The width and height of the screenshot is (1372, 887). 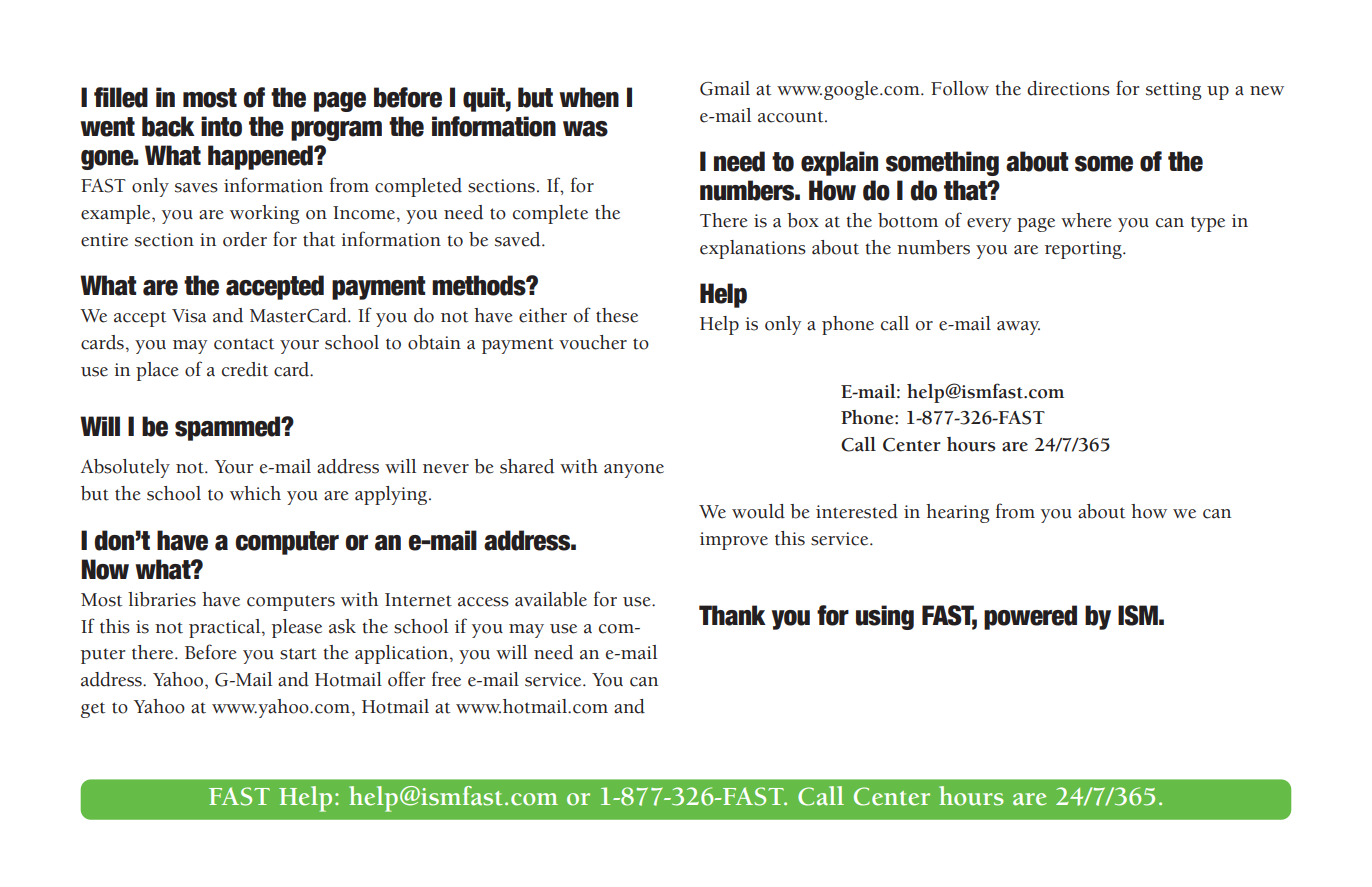 What do you see at coordinates (734, 541) in the screenshot?
I see `improve` at bounding box center [734, 541].
